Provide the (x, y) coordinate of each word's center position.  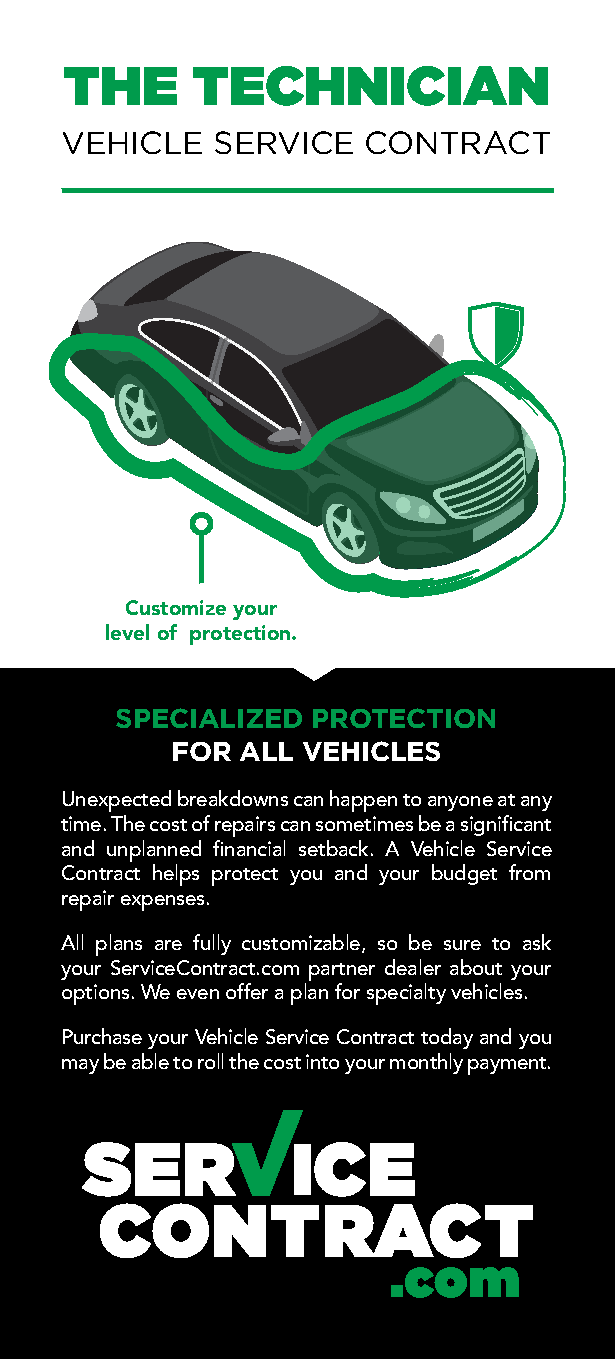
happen (363, 801)
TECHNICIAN (370, 86)
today (447, 1038)
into (322, 1061)
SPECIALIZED (209, 718)
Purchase (102, 1036)
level (127, 632)
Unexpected (117, 801)
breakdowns (233, 798)
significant (506, 825)
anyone (460, 803)
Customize (176, 607)
